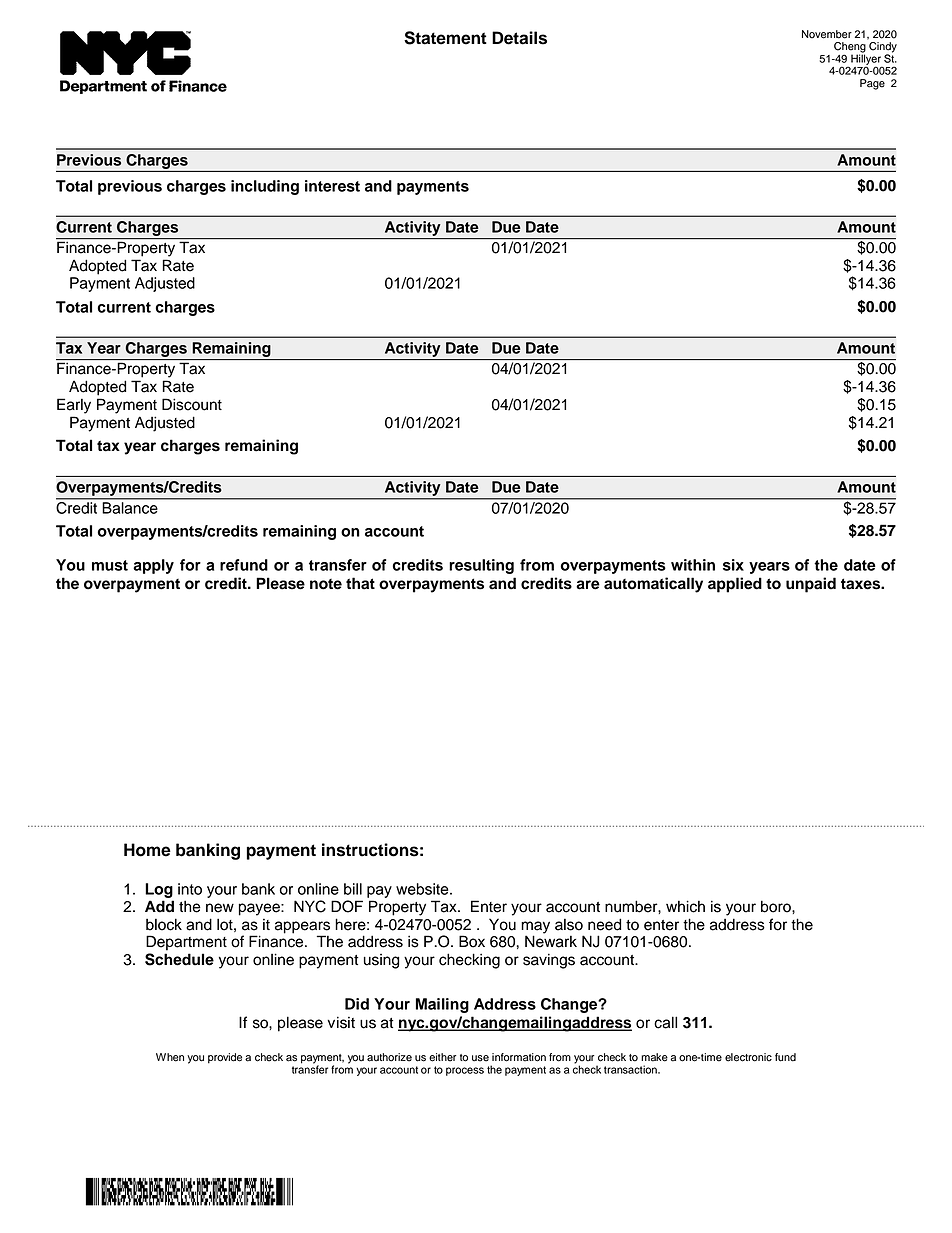 Image resolution: width=952 pixels, height=1233 pixels. I want to click on Statement, so click(445, 38).
